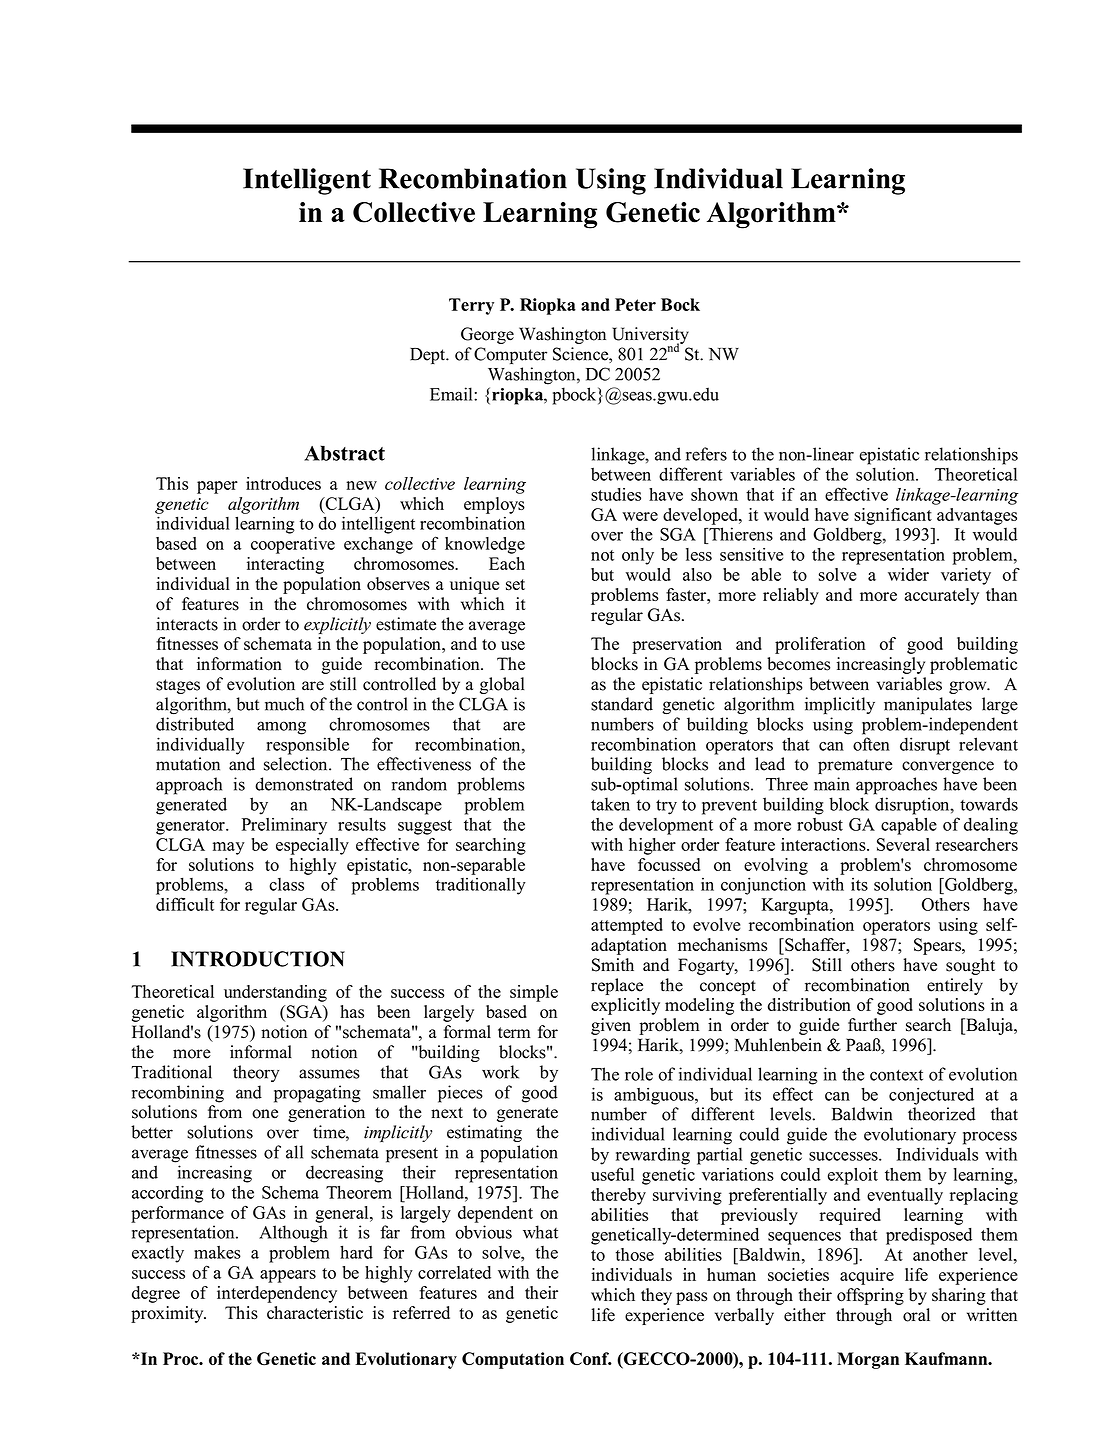 The image size is (1116, 1444). Describe the element at coordinates (903, 844) in the page. I see `Several` at that location.
